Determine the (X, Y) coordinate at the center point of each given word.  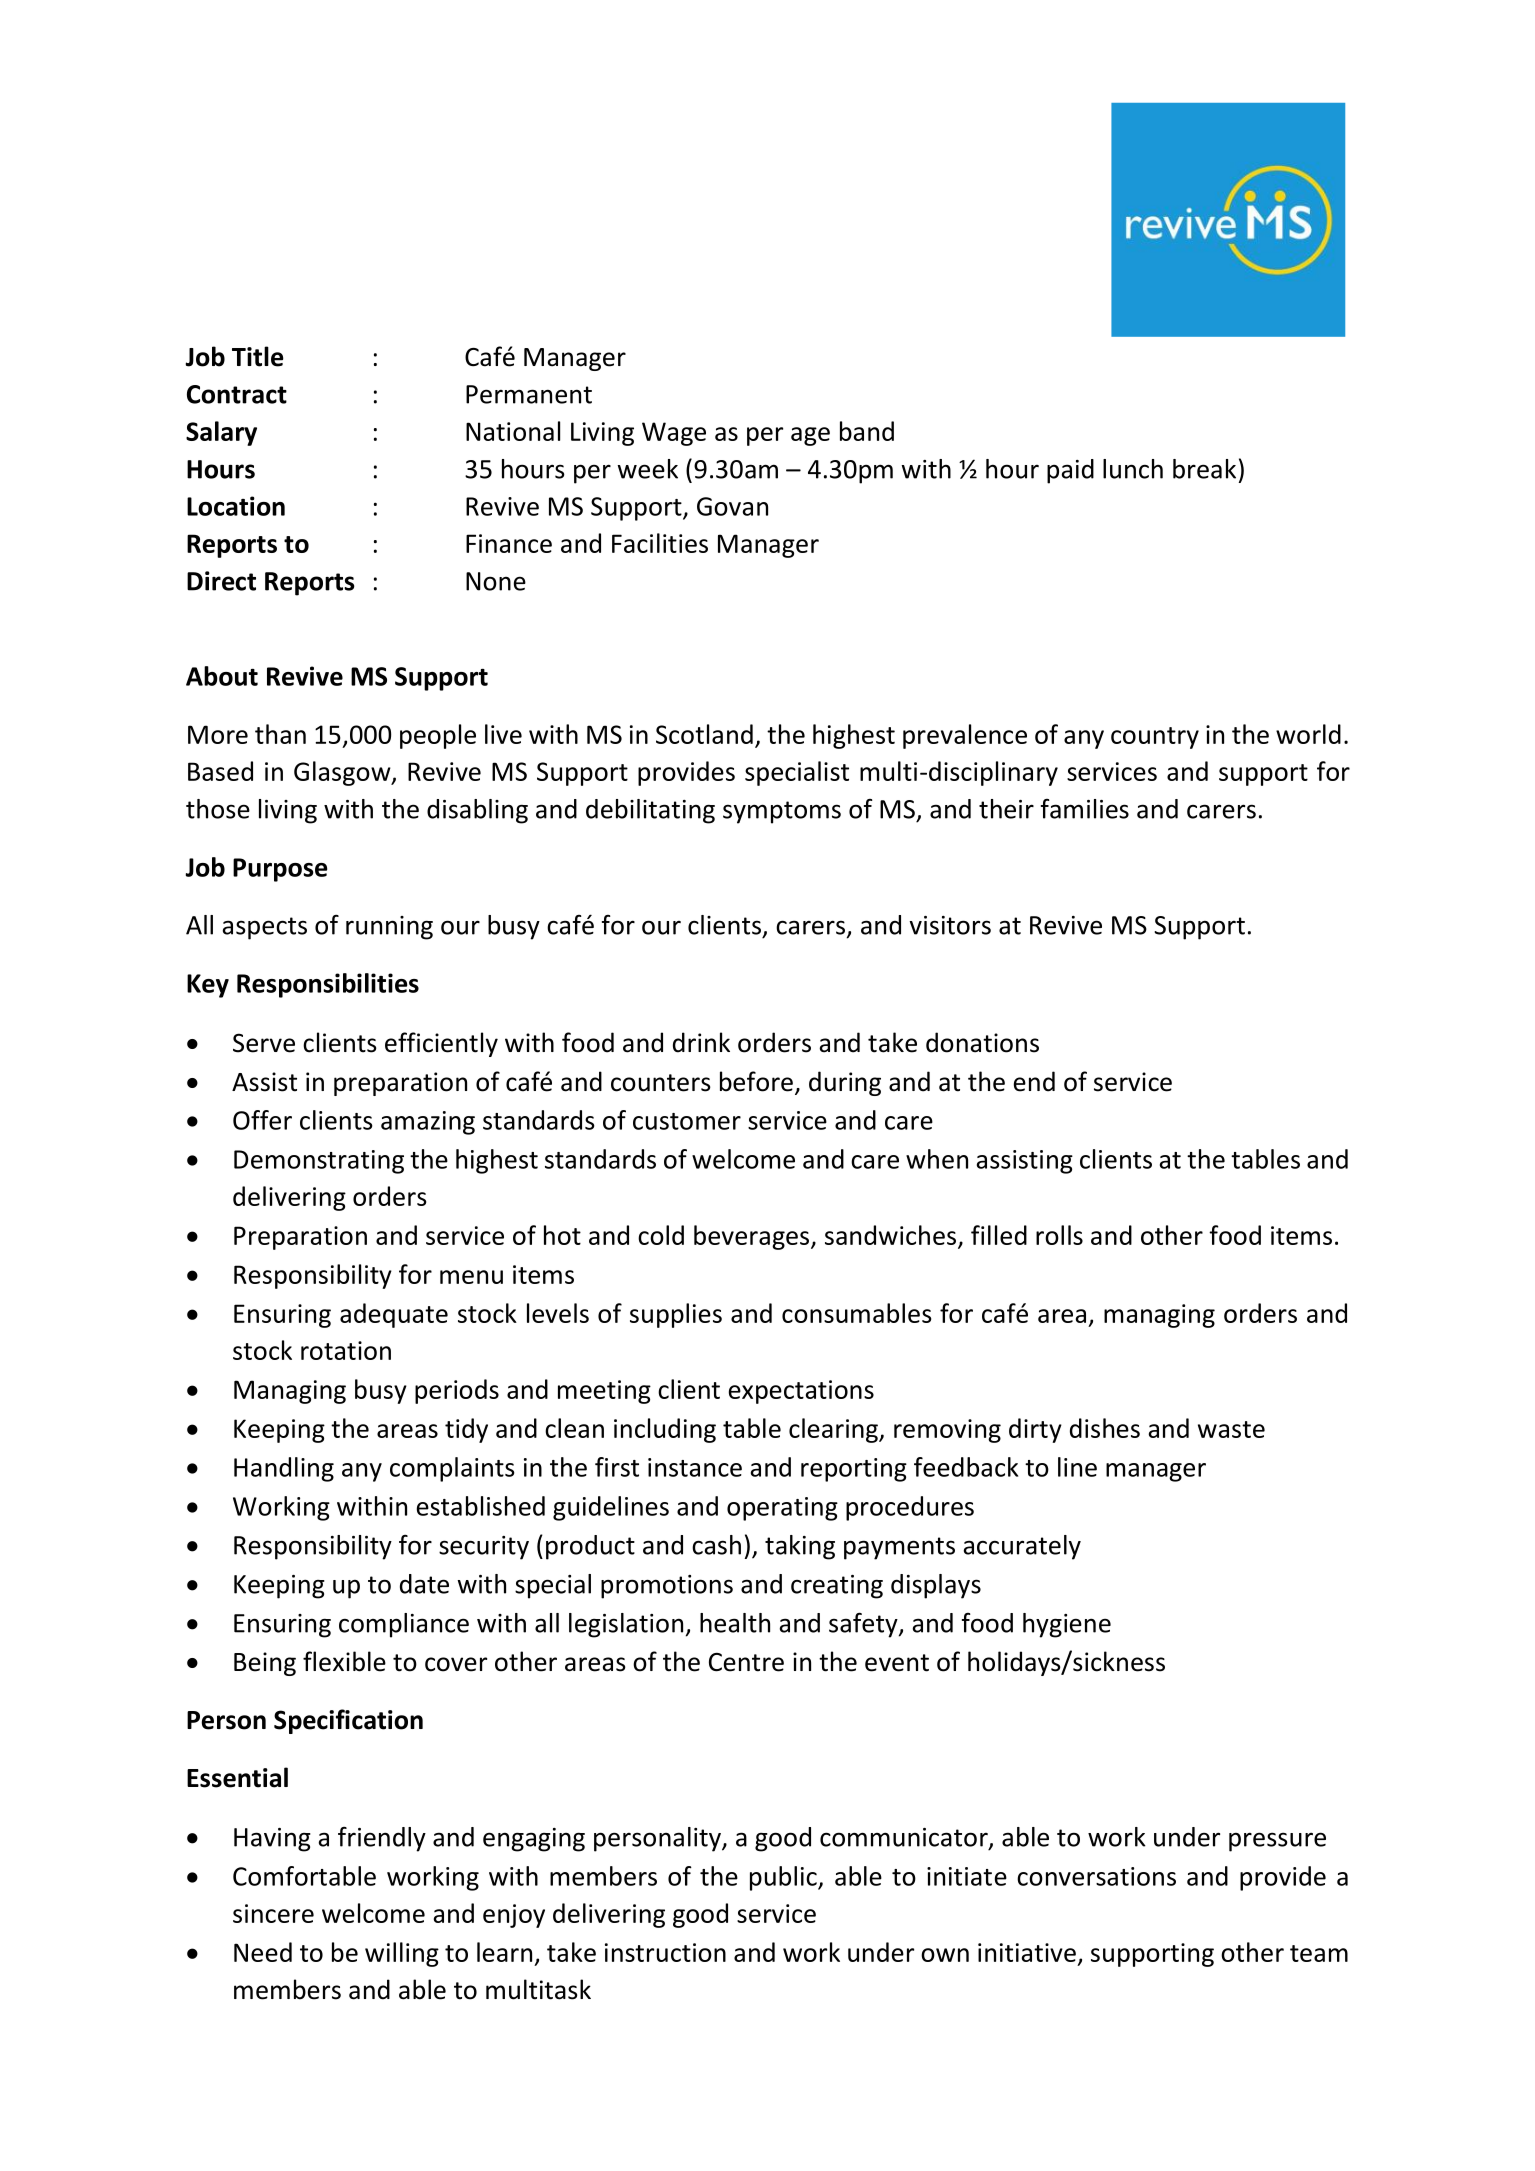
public (784, 1878)
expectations (801, 1392)
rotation (346, 1350)
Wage (674, 434)
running (389, 928)
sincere (273, 1913)
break (1204, 469)
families (1085, 809)
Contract (237, 394)
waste (1231, 1429)
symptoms (782, 812)
